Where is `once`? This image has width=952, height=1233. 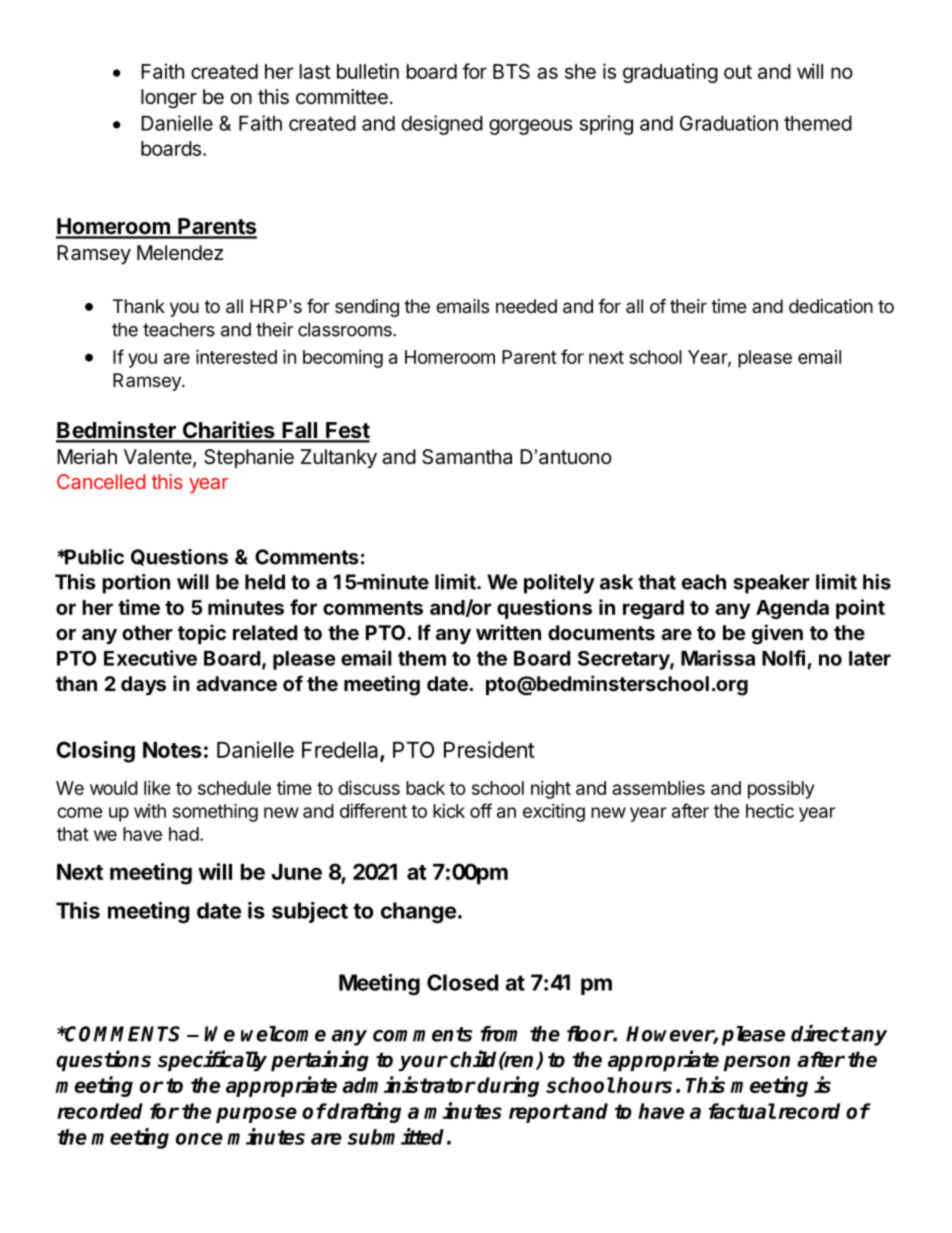
once is located at coordinates (199, 1139).
